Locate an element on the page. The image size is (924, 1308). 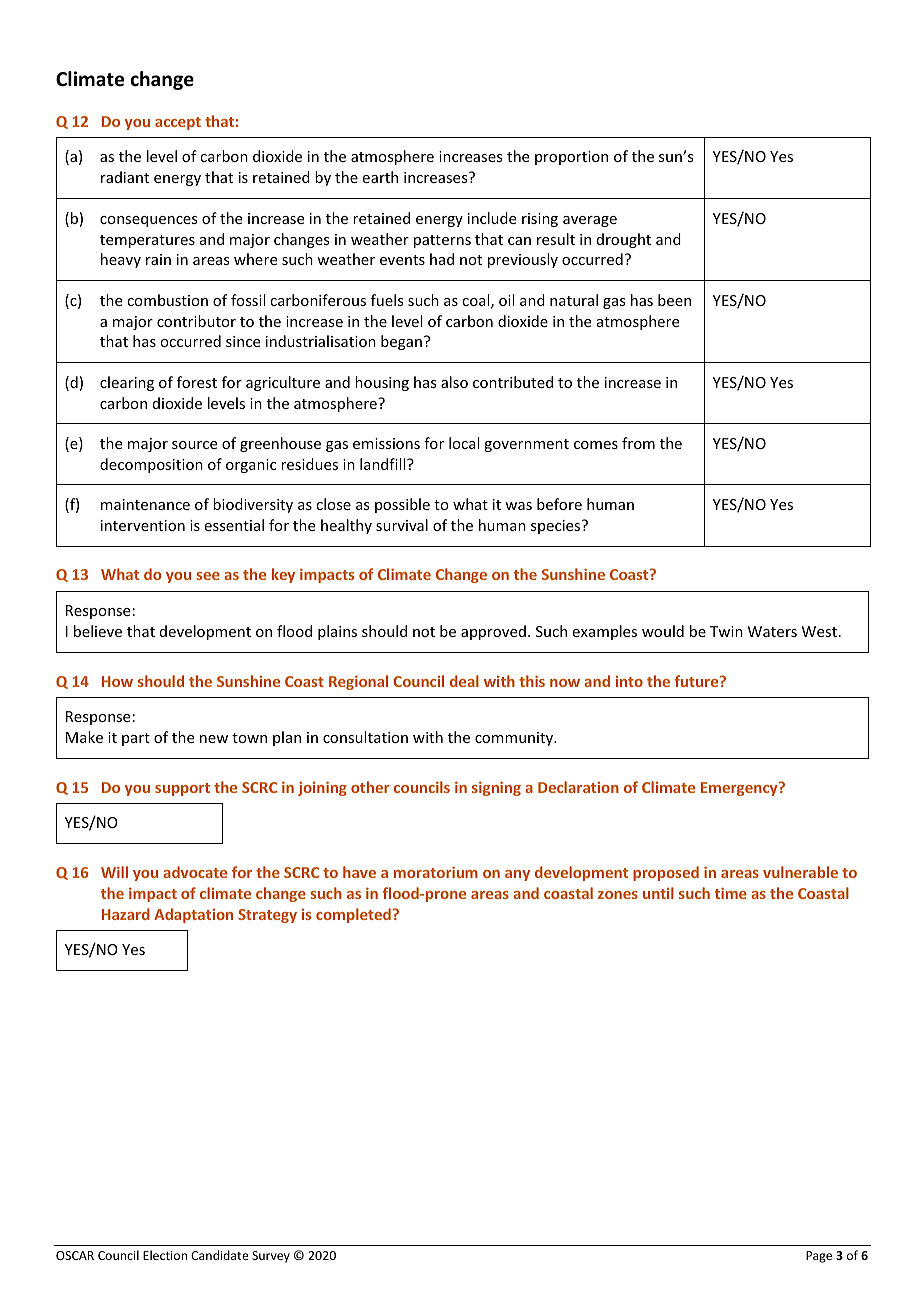
Election is located at coordinates (165, 1255).
